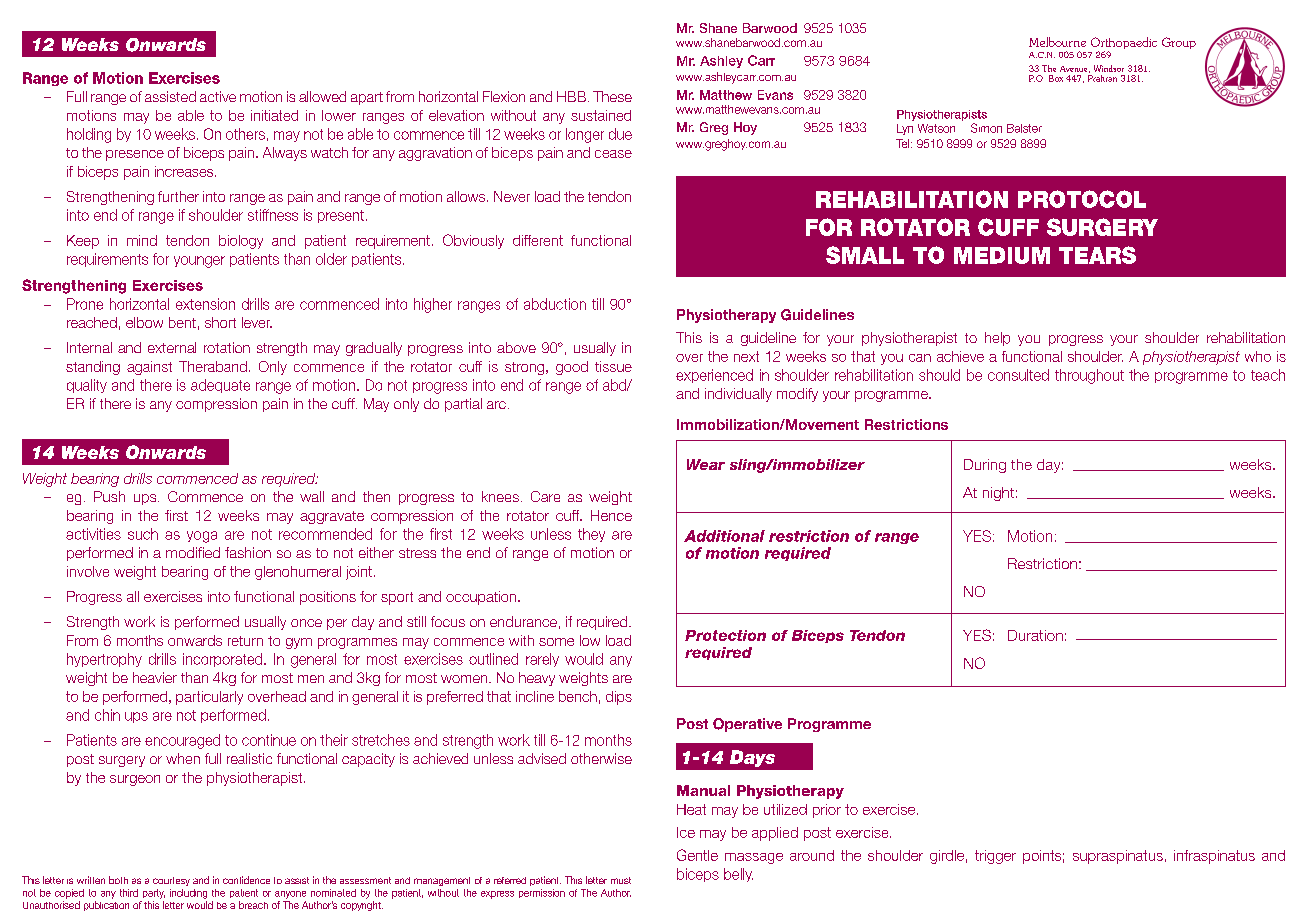  What do you see at coordinates (1097, 255) in the screenshot?
I see `TEARS` at bounding box center [1097, 255].
